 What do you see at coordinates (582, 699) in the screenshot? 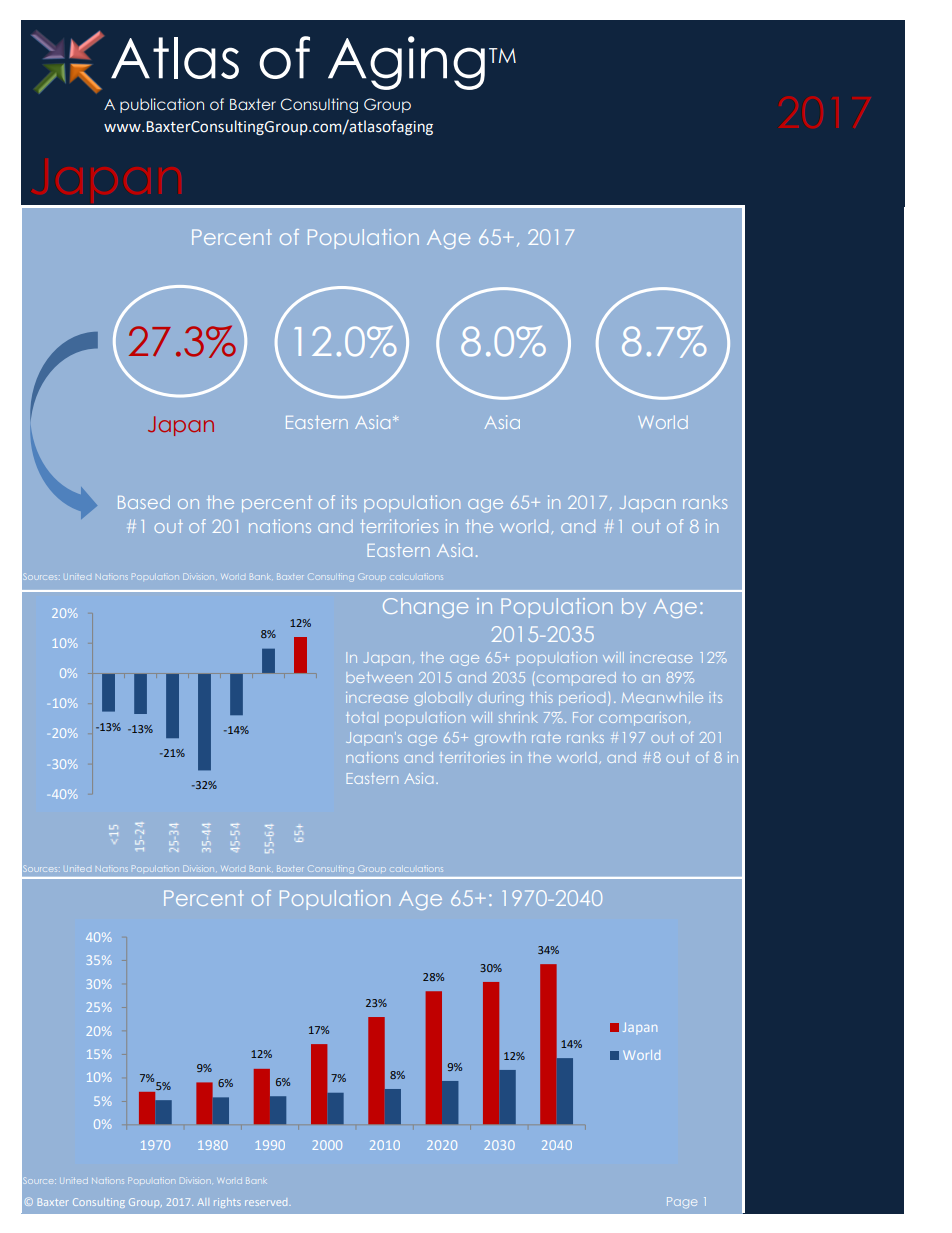
I see `period` at bounding box center [582, 699].
